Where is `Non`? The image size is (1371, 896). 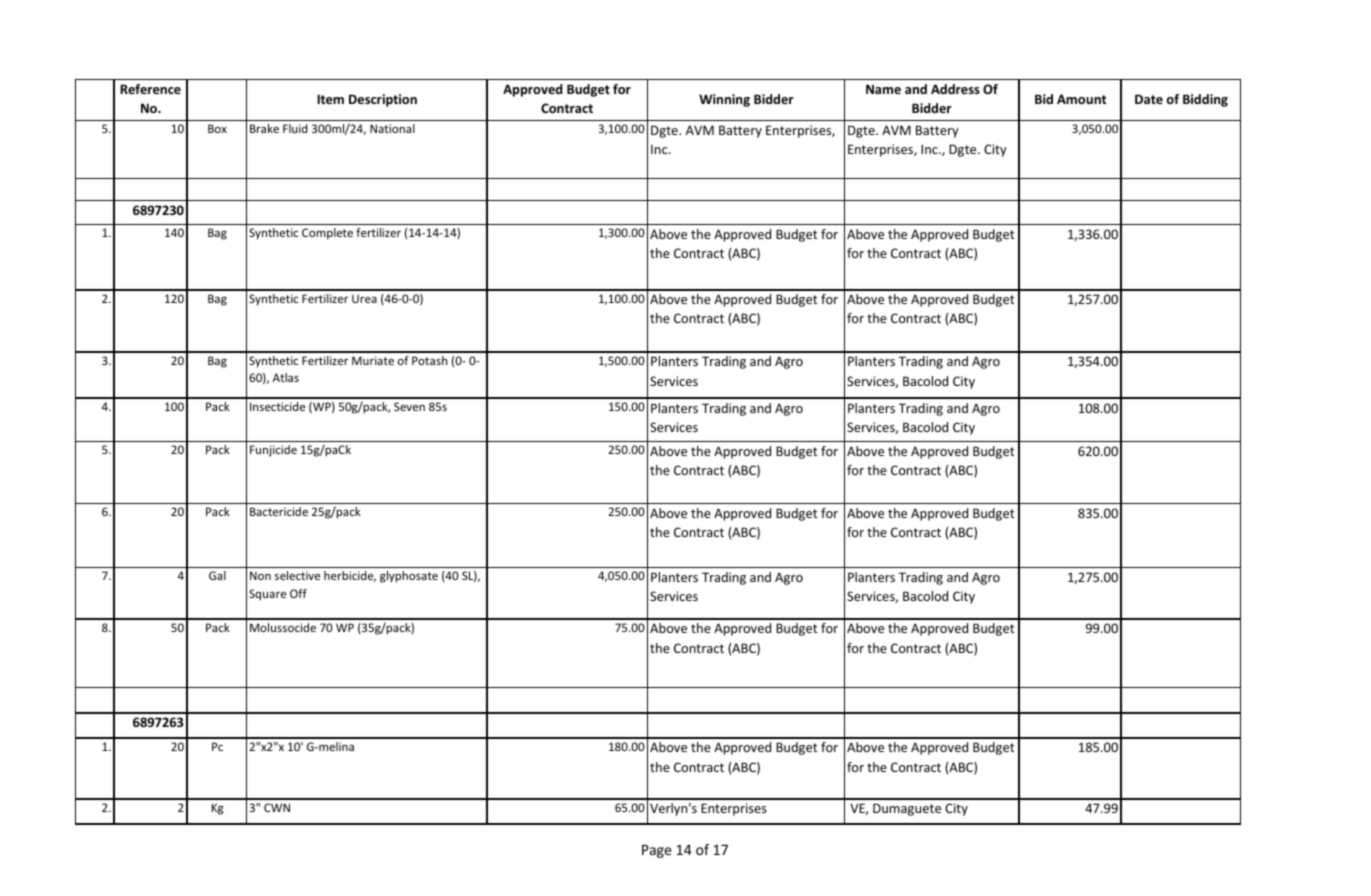 Non is located at coordinates (260, 575).
